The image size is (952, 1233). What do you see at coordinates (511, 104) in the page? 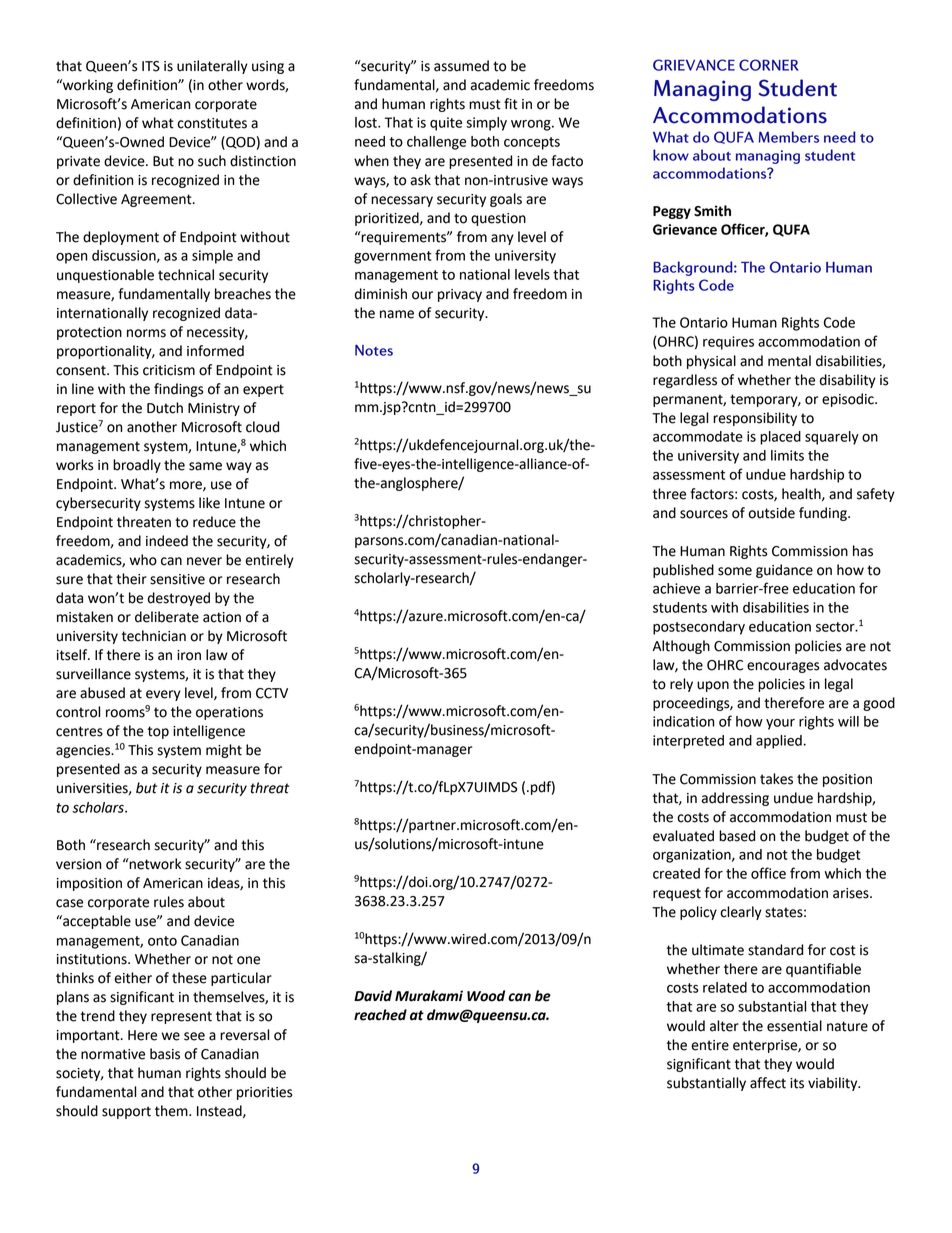
I see `fit` at bounding box center [511, 104].
